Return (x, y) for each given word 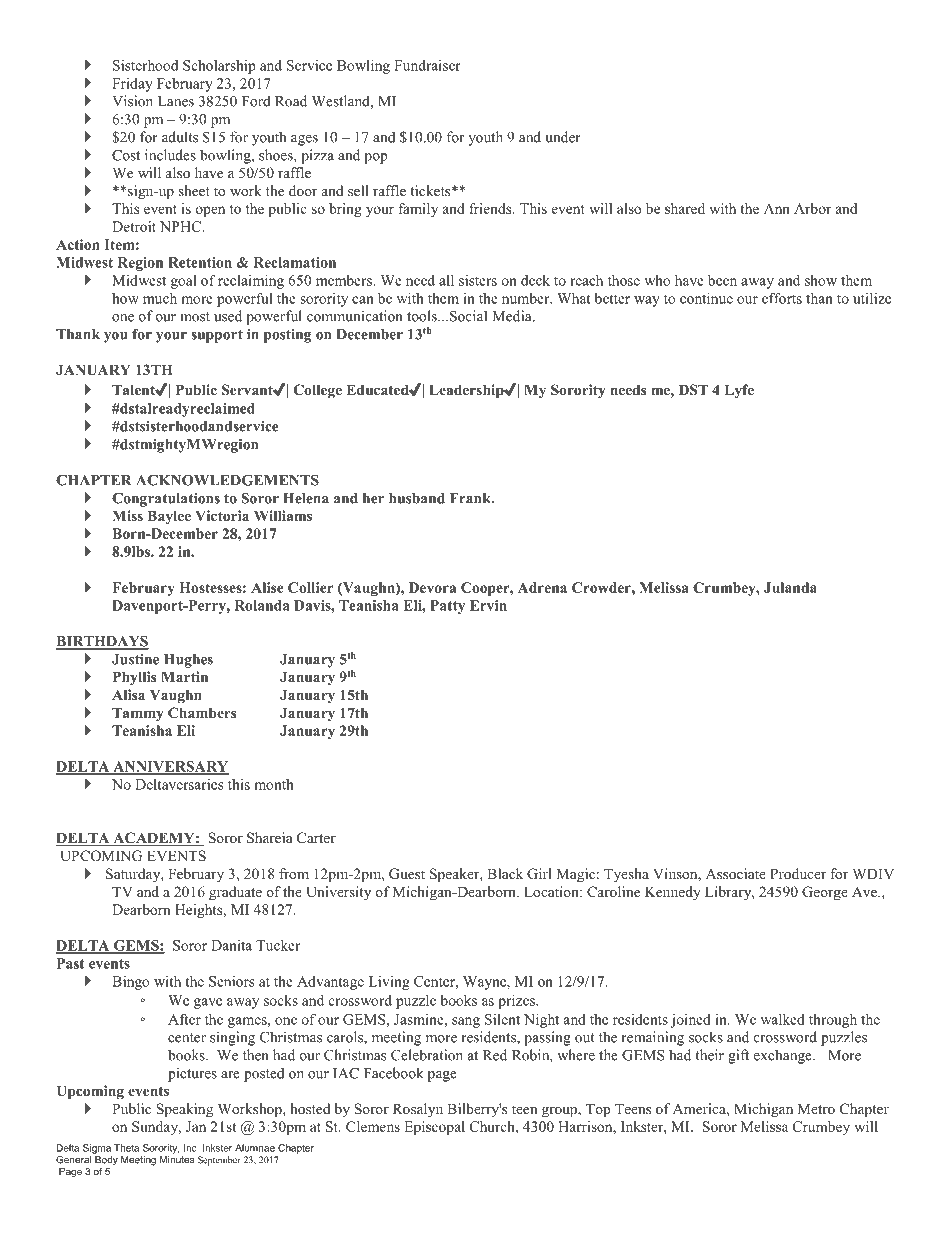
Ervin (488, 605)
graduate (235, 893)
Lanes (176, 101)
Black (505, 873)
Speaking (184, 1110)
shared (685, 208)
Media (513, 316)
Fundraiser (427, 65)
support (217, 336)
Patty (447, 607)
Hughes (188, 661)
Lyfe (739, 391)
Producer (798, 873)
